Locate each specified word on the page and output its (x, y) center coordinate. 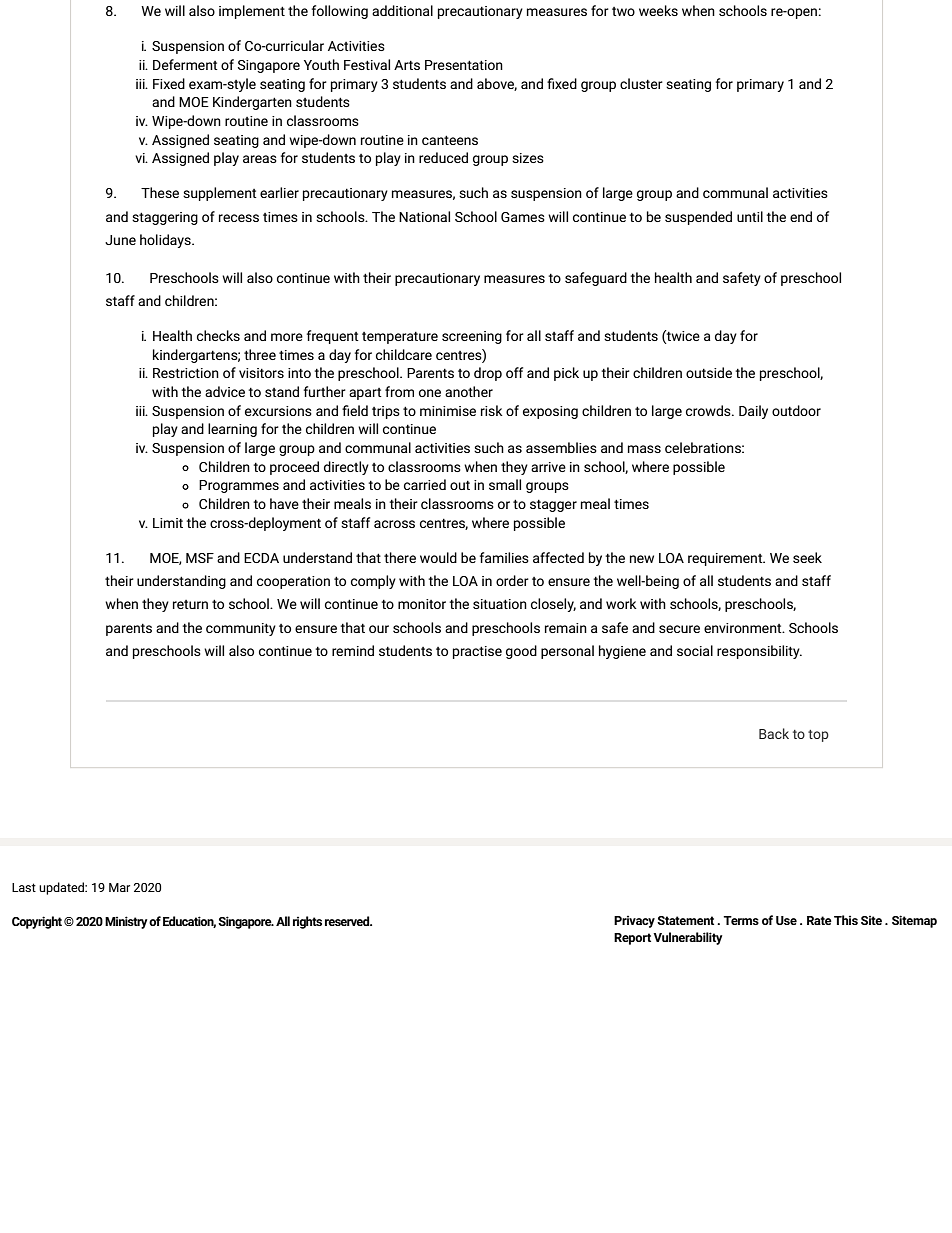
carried (425, 484)
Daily (753, 412)
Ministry (126, 922)
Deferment (185, 64)
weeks (658, 10)
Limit (168, 523)
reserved (348, 921)
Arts (407, 65)
